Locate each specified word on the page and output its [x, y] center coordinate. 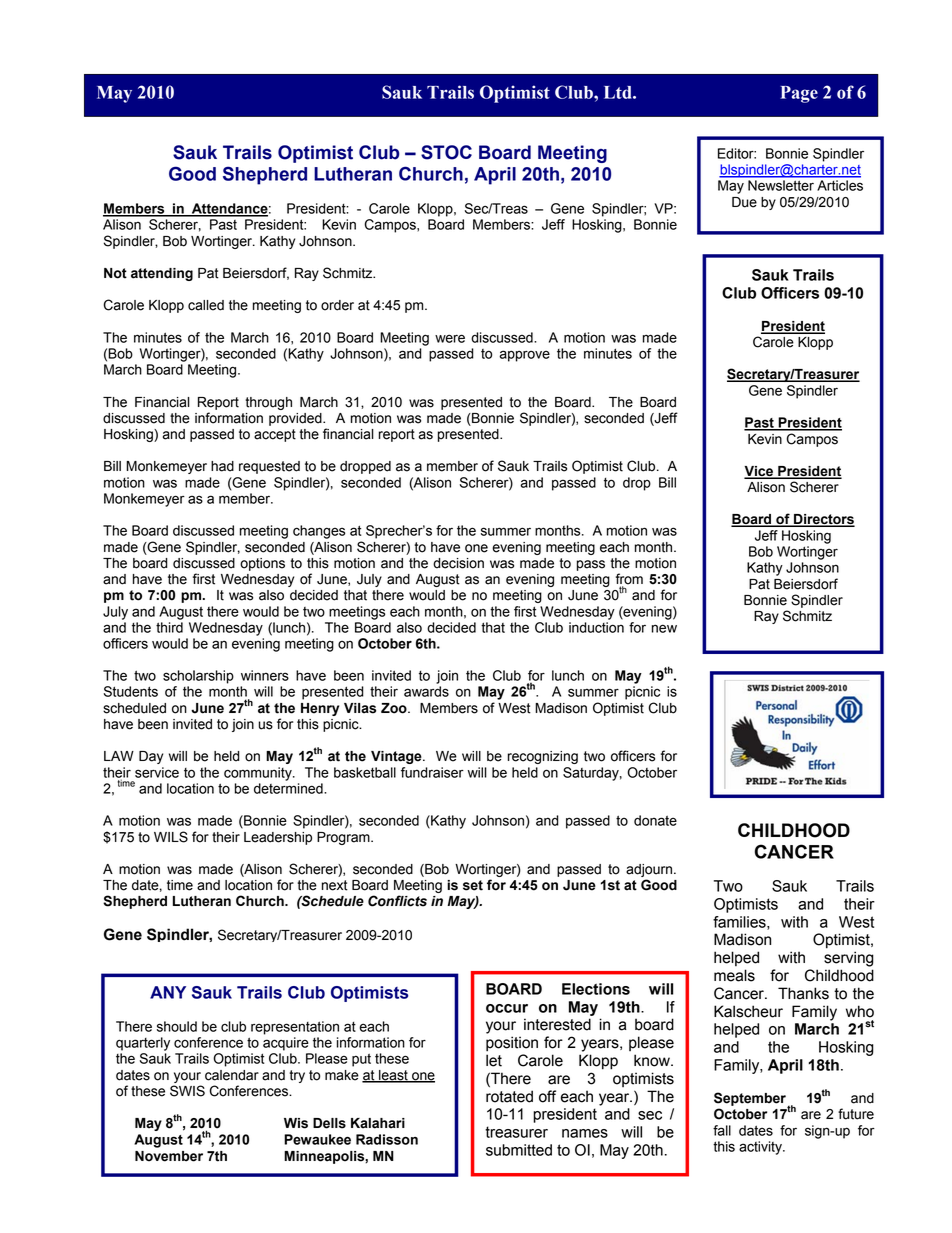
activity [761, 1148]
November [169, 1156]
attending [162, 274]
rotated [509, 1096]
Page [799, 94]
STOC [446, 152]
